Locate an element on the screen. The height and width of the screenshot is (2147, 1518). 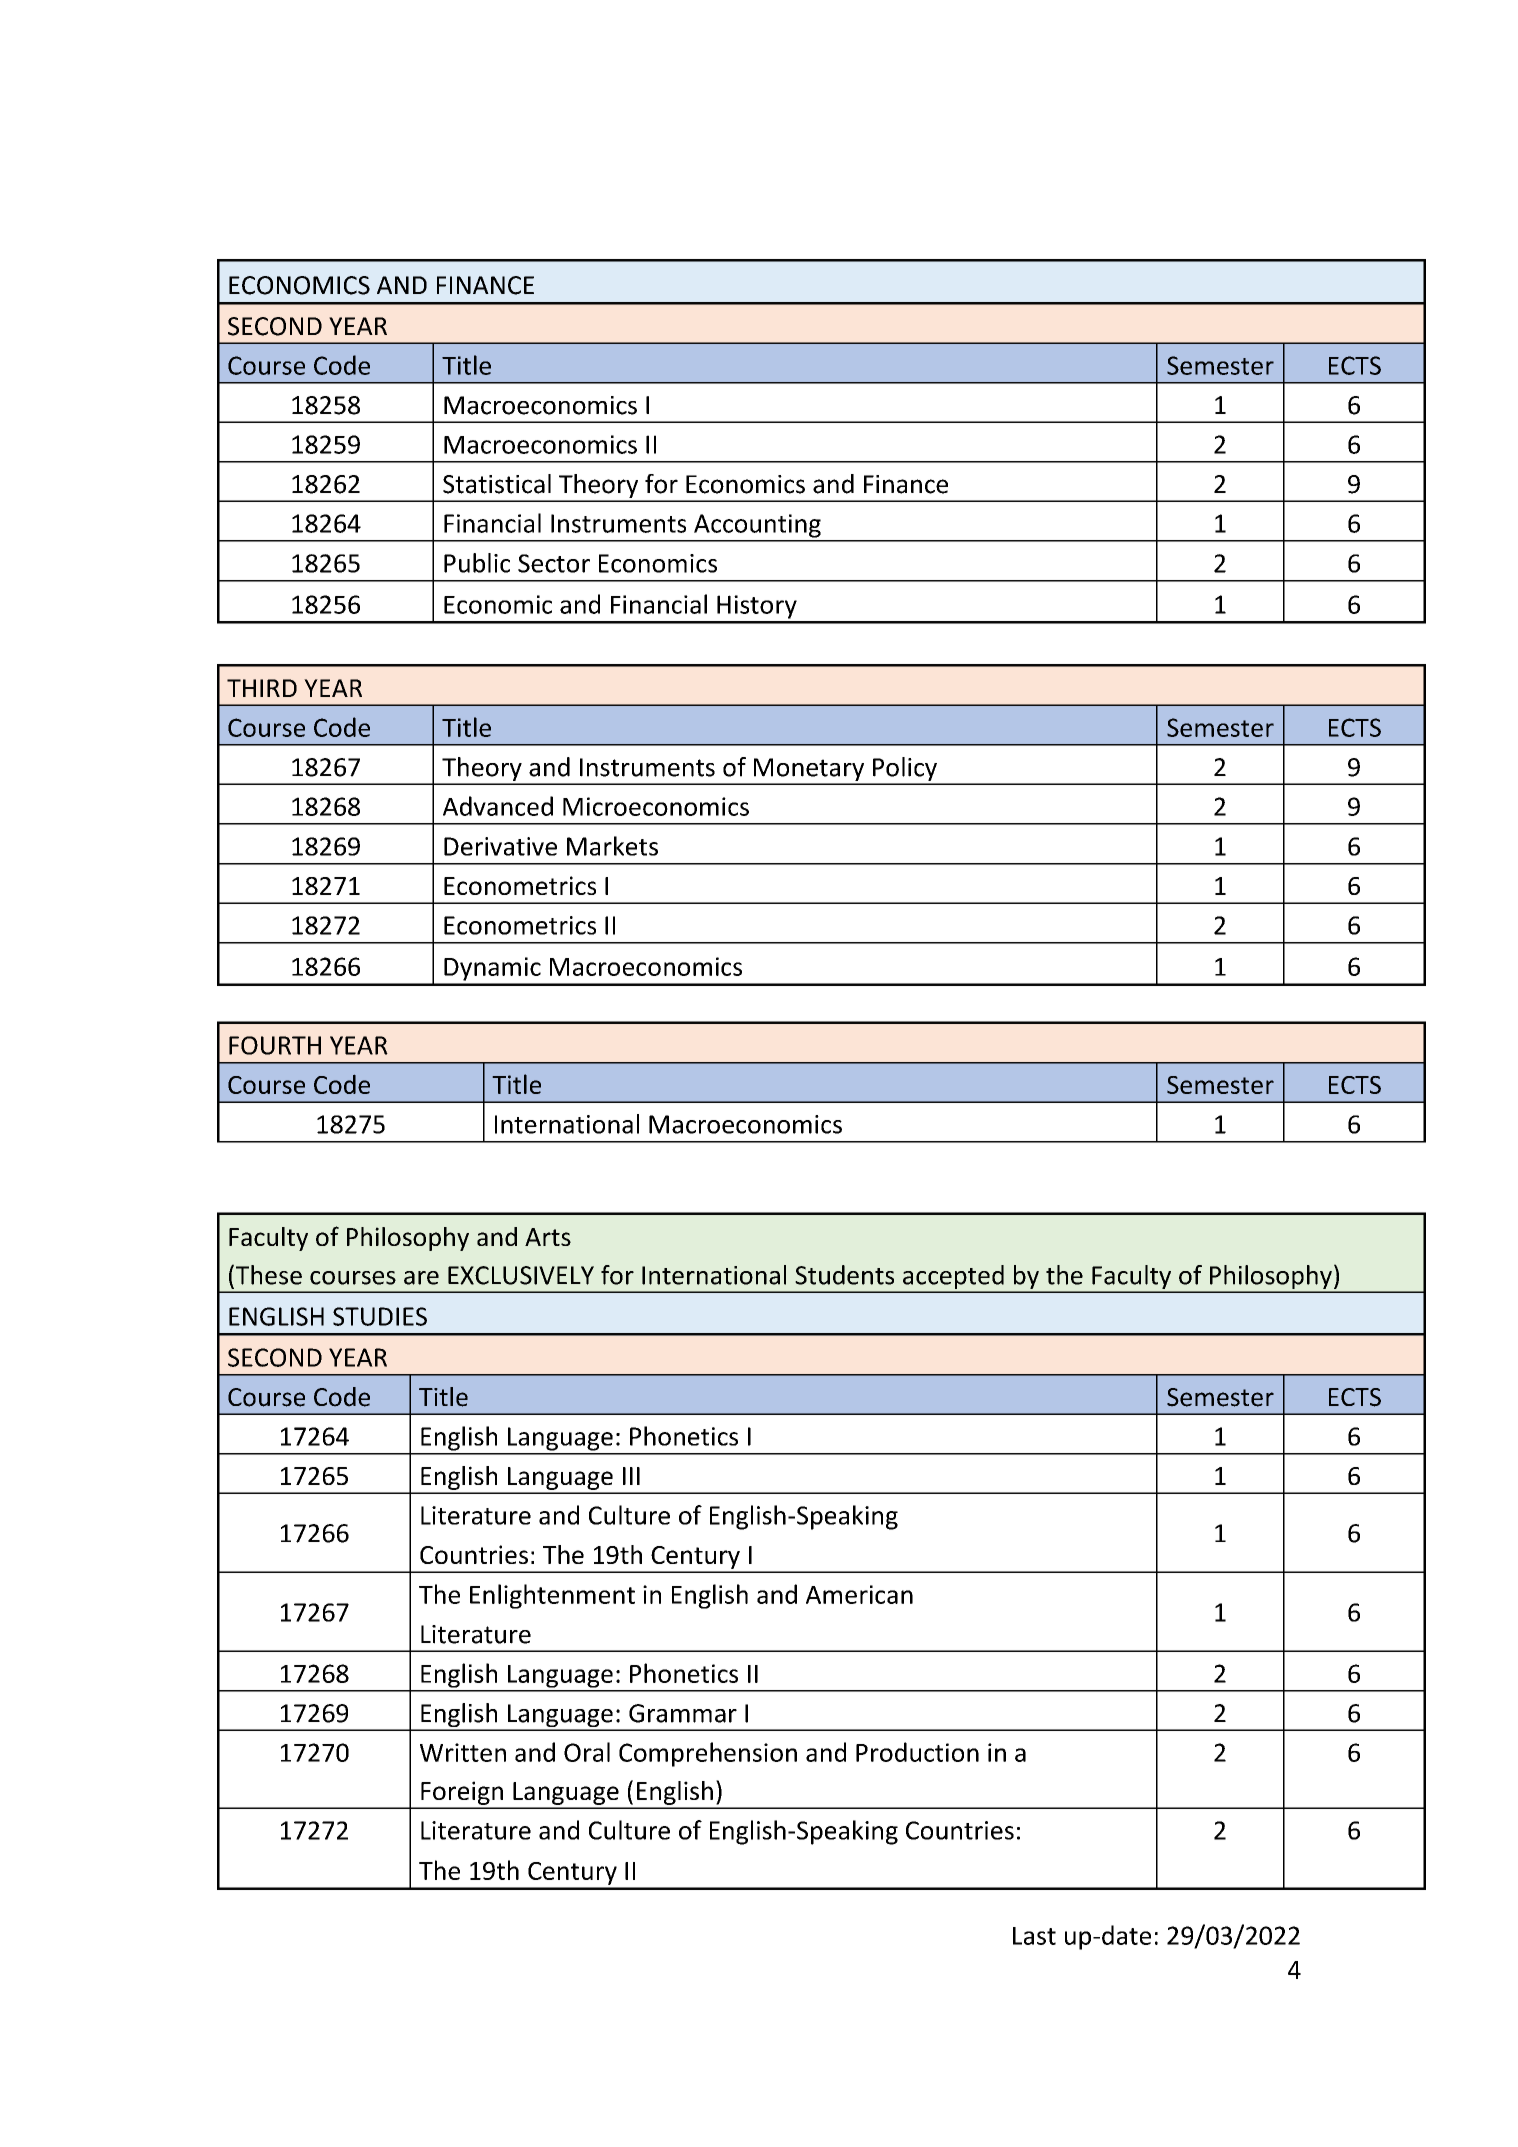
accepted is located at coordinates (953, 1278).
